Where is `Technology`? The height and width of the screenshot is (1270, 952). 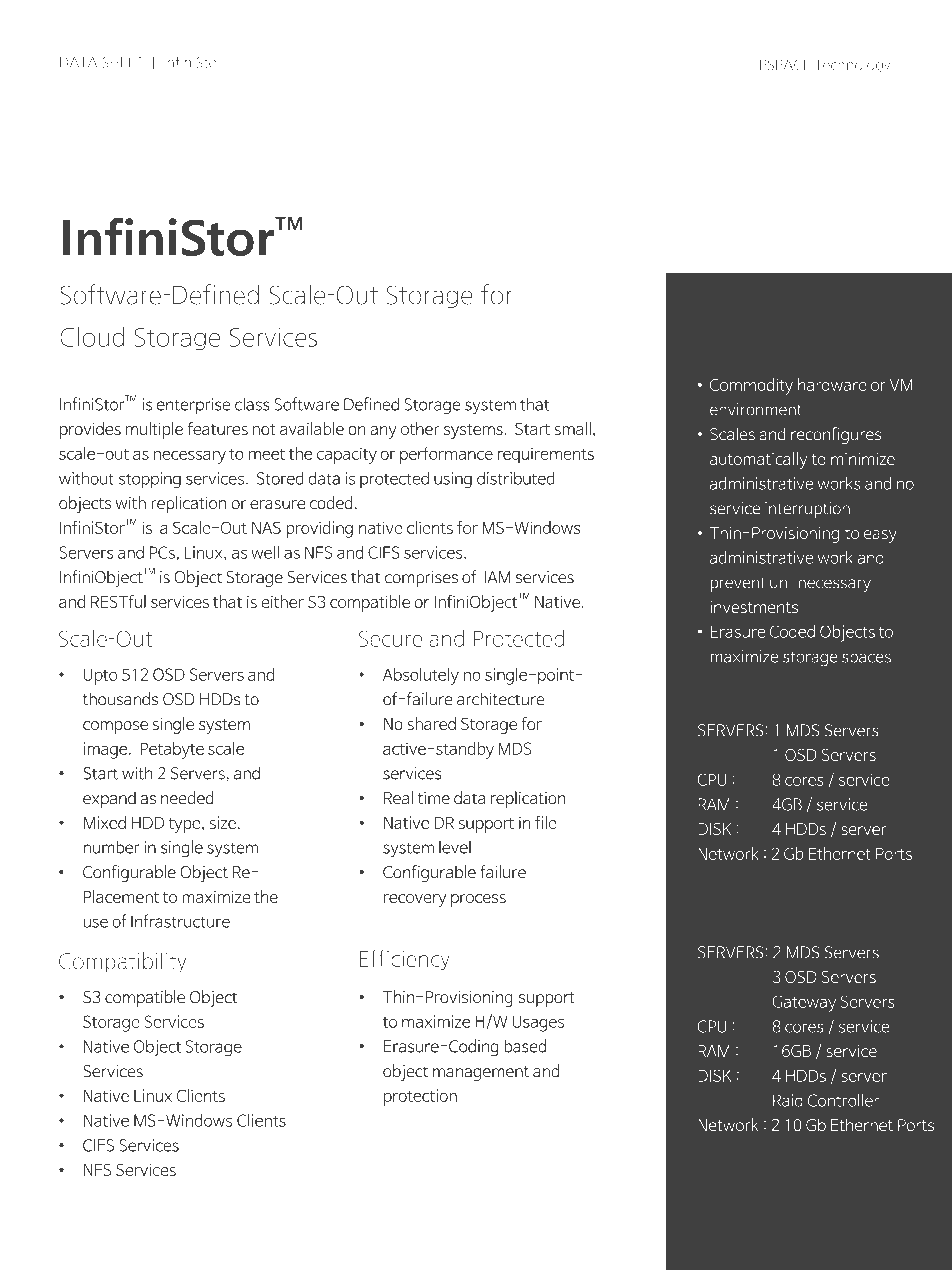
Technology is located at coordinates (852, 65).
